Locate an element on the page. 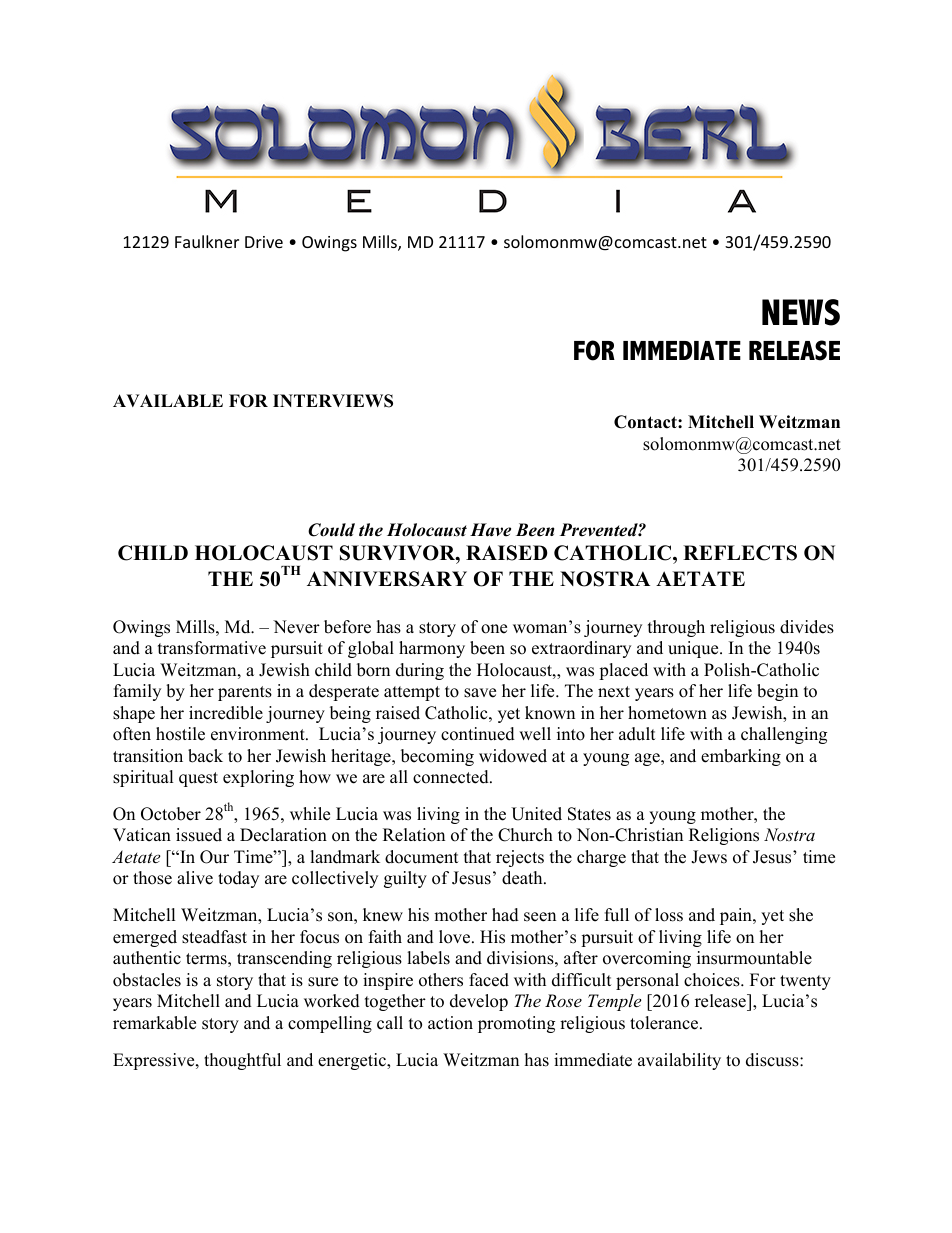  Jews is located at coordinates (709, 857).
